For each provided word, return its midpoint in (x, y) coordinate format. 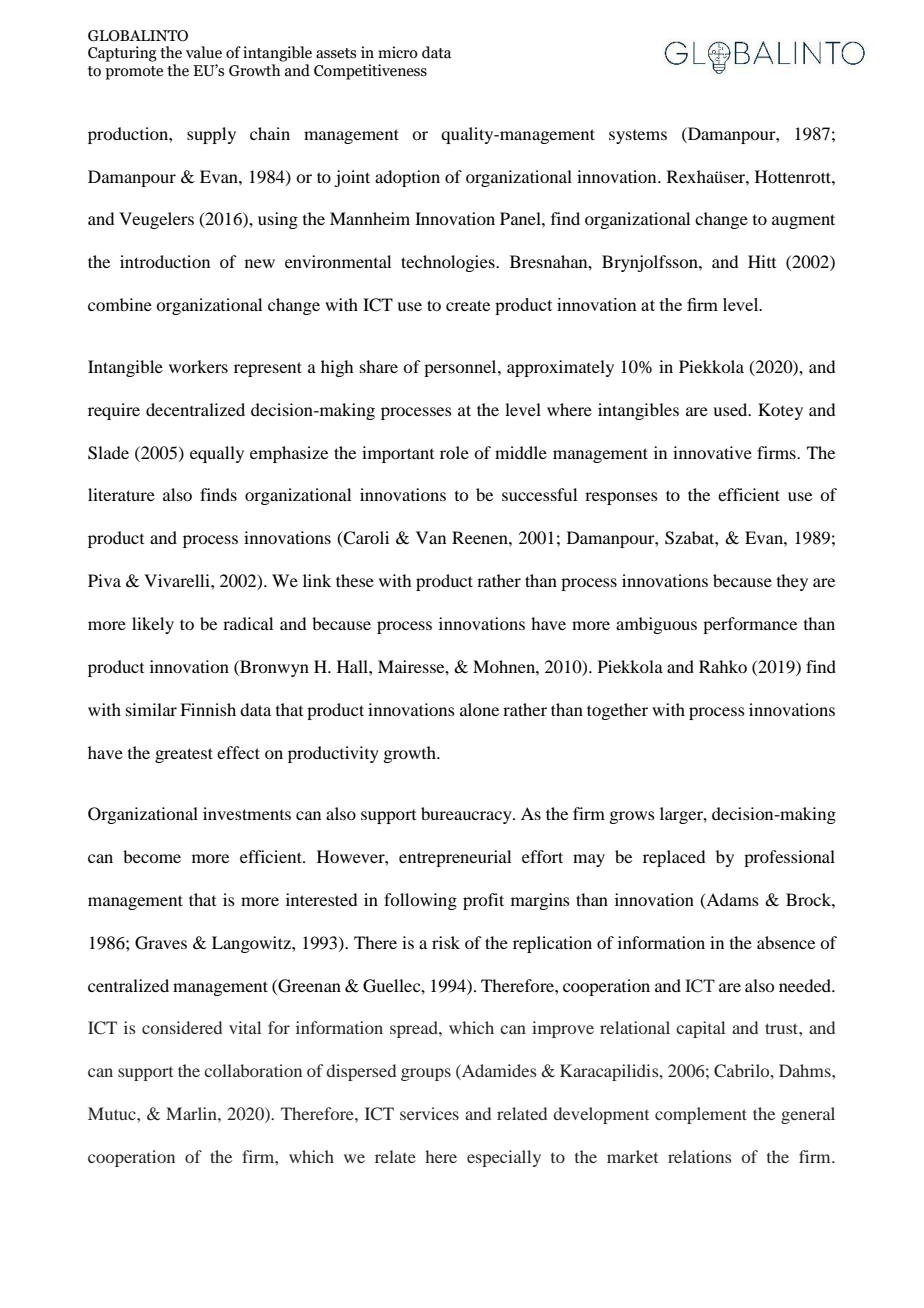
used (731, 409)
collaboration (253, 1070)
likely (153, 625)
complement (701, 1115)
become (152, 856)
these (355, 580)
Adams (731, 900)
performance (750, 625)
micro (398, 52)
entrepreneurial (455, 858)
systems (638, 137)
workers (198, 366)
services (429, 1113)
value (204, 52)
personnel (461, 368)
